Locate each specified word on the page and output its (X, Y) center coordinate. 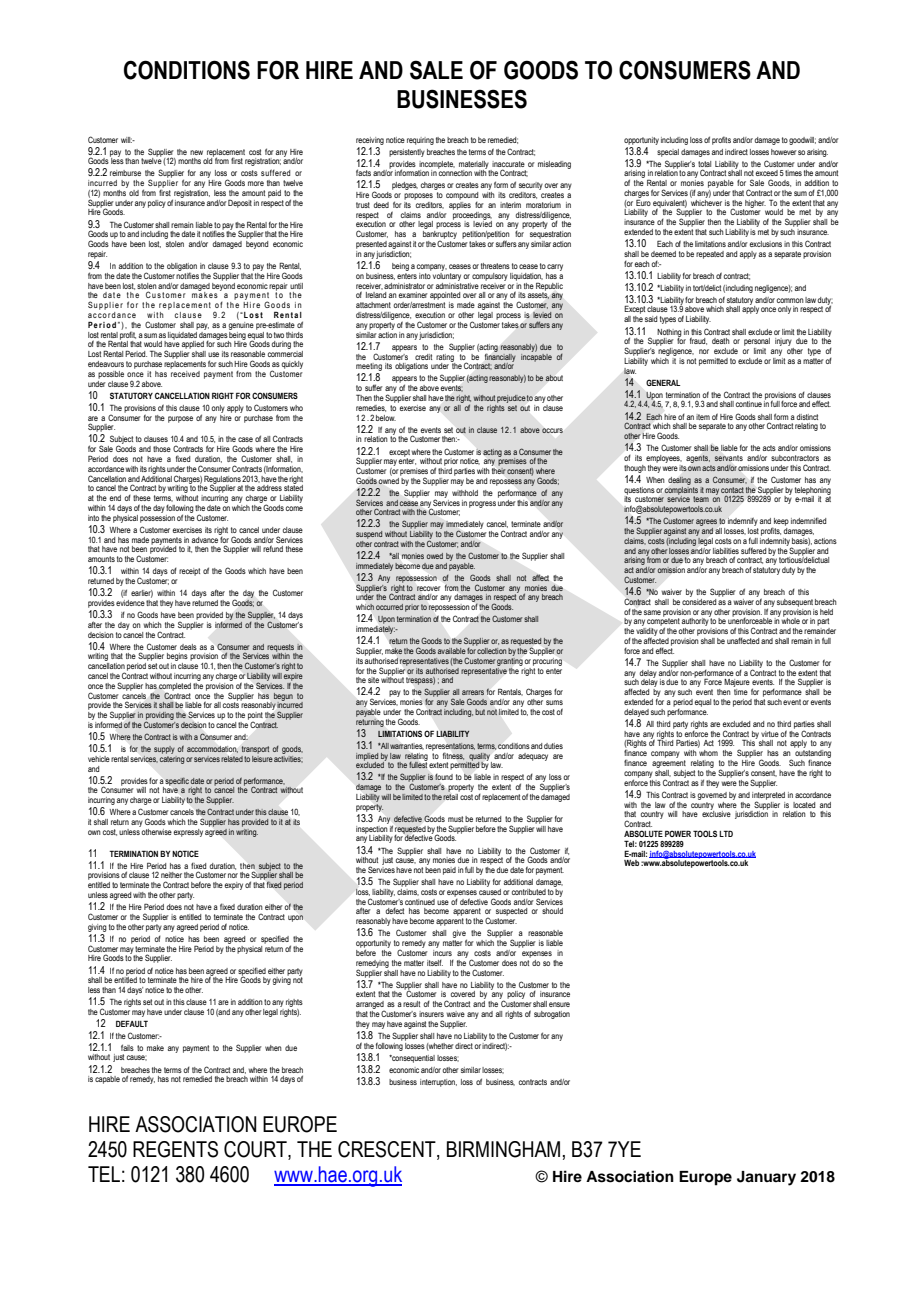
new (196, 152)
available (452, 651)
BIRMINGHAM (503, 1149)
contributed (529, 892)
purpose (180, 419)
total (704, 164)
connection (455, 172)
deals (188, 647)
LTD (726, 833)
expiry (234, 886)
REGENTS (175, 1149)
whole (790, 620)
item (703, 417)
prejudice (511, 399)
